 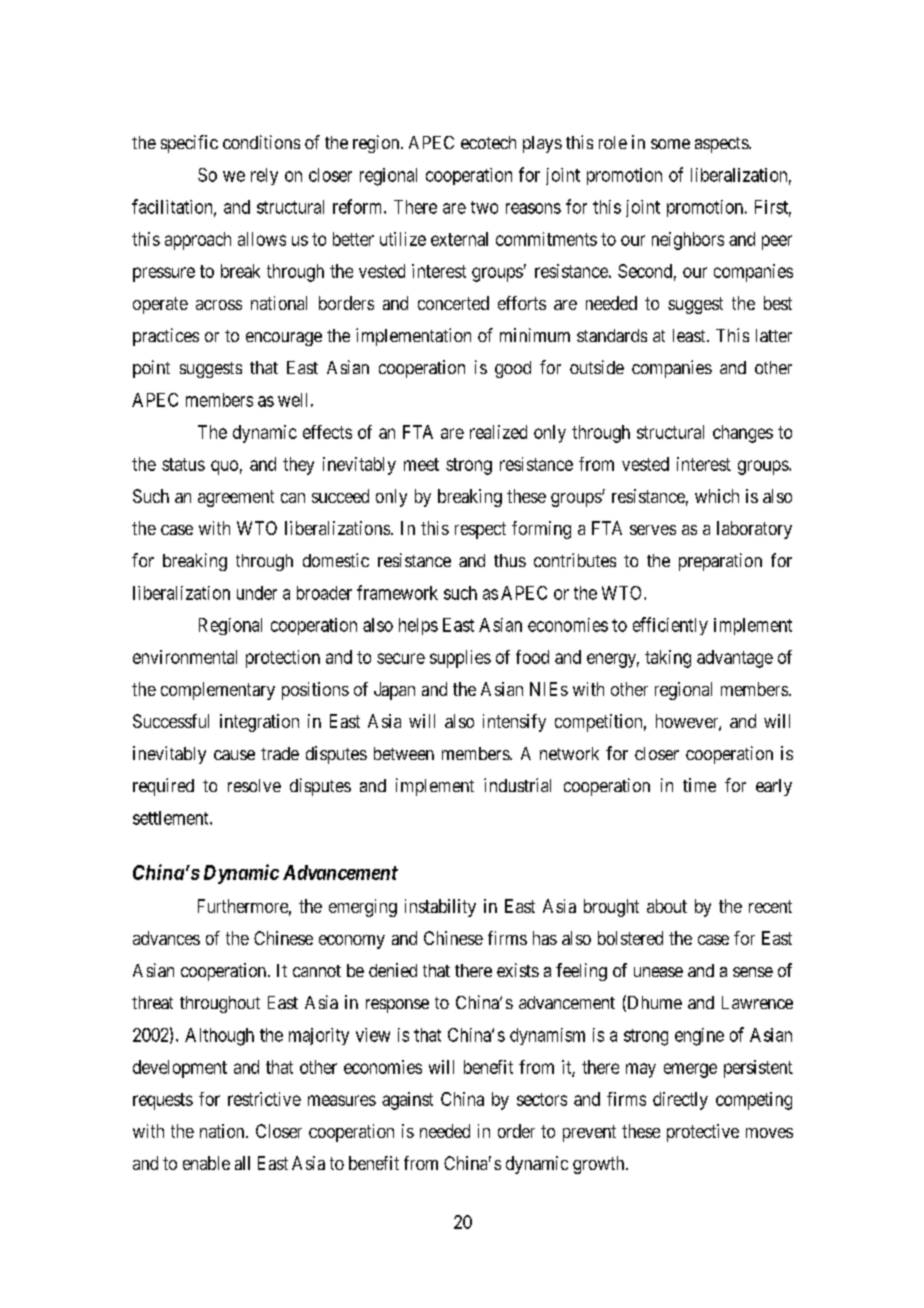 I want to click on rely, so click(x=264, y=176).
